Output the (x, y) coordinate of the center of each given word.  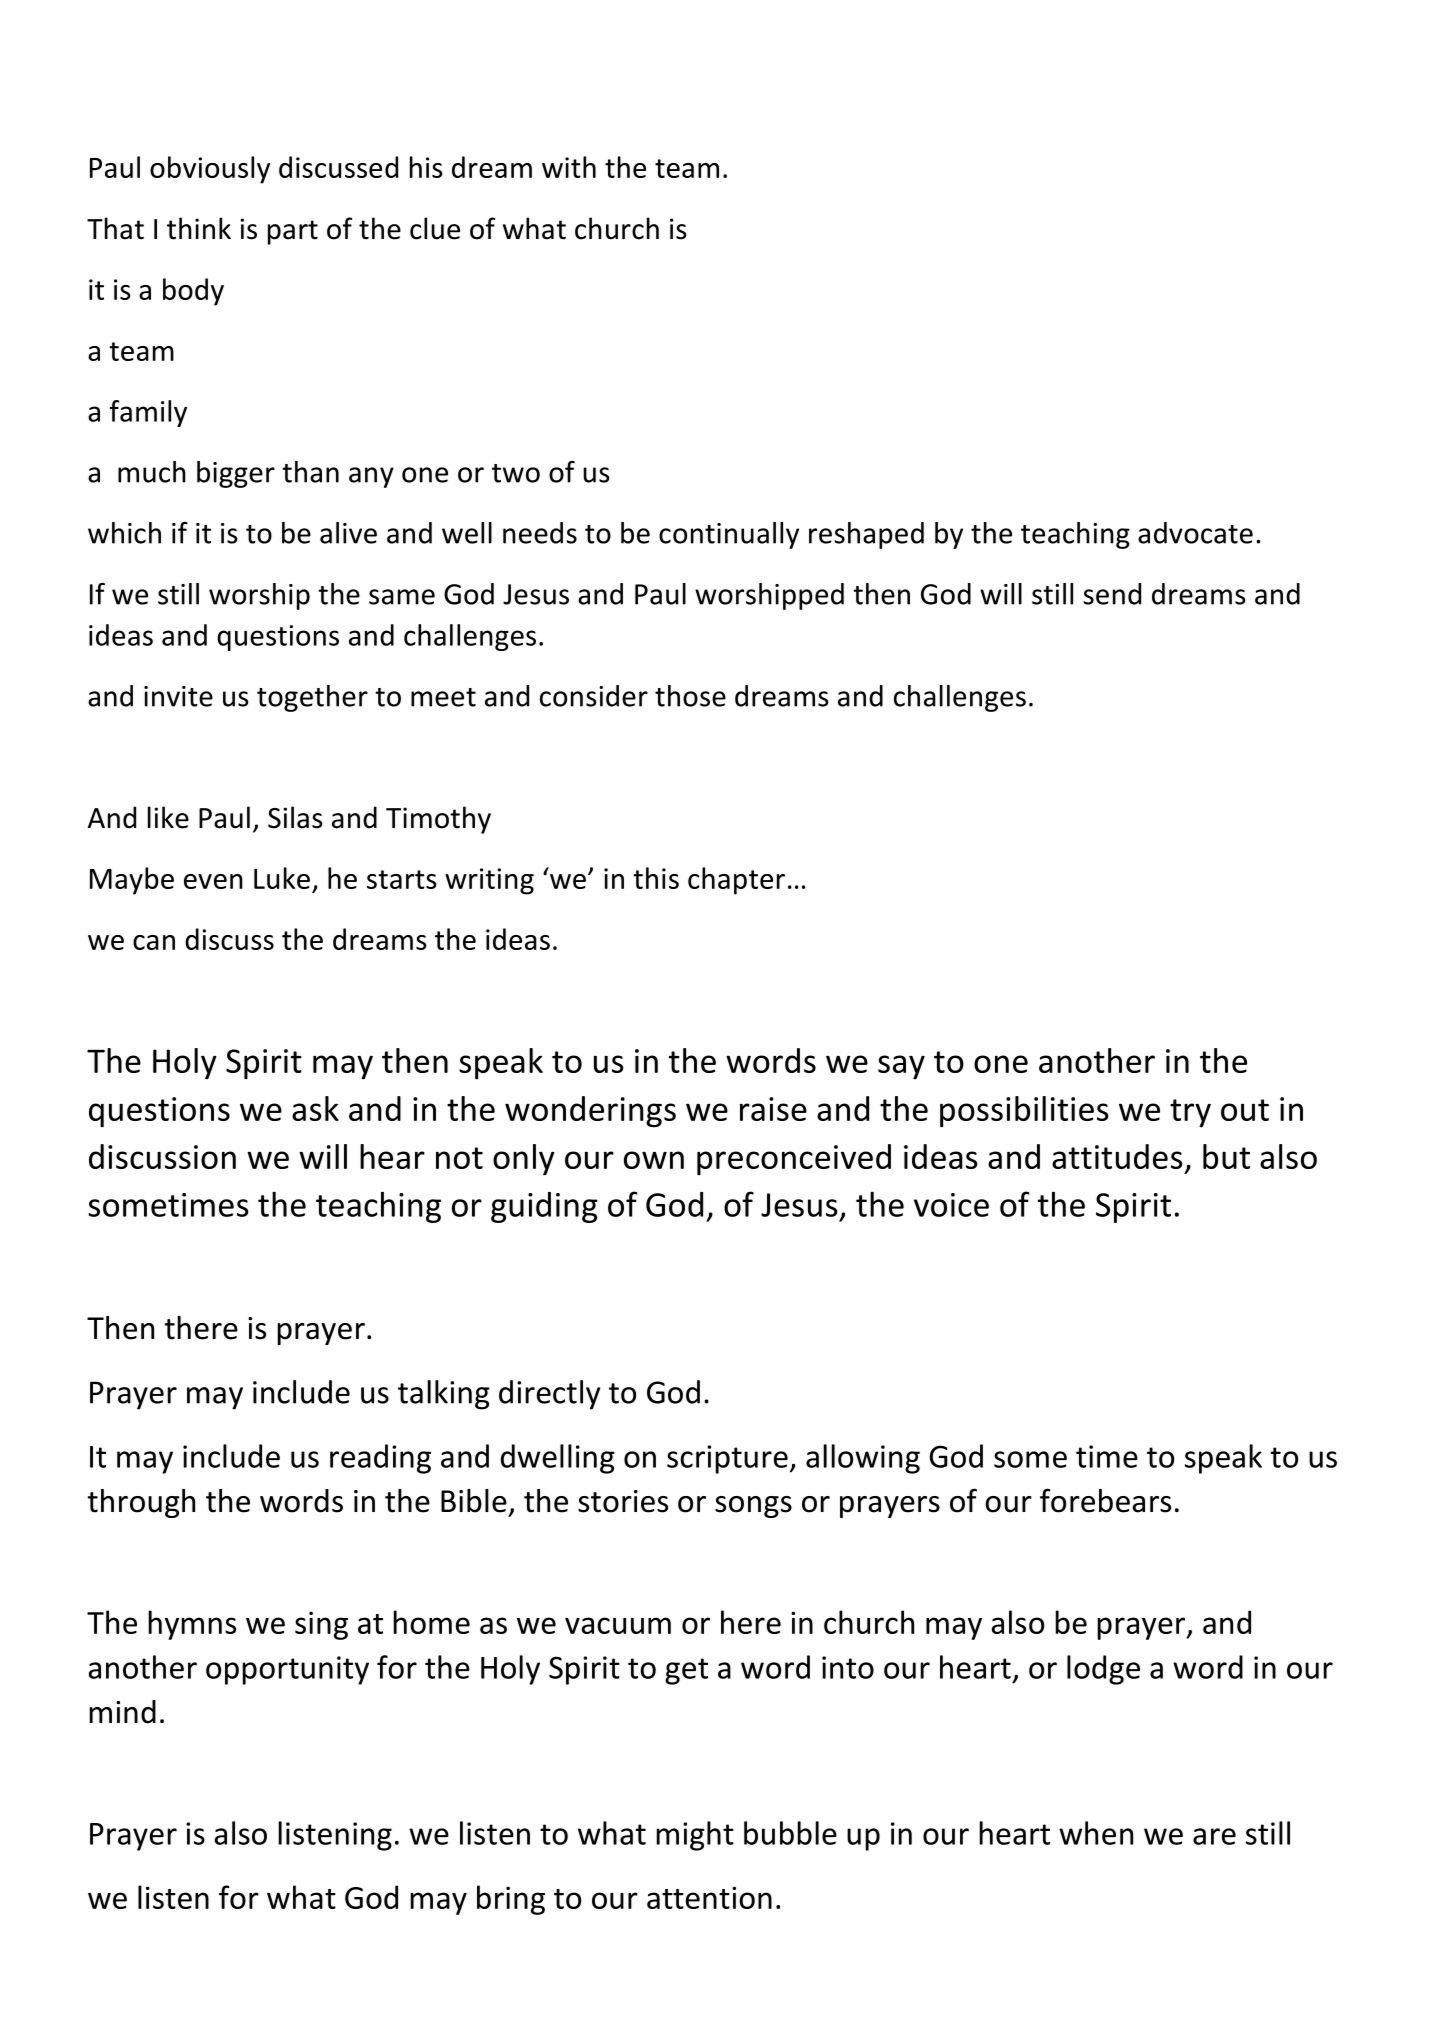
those (690, 696)
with (569, 167)
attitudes (1117, 1156)
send (1112, 594)
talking (444, 1395)
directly (549, 1395)
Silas (295, 817)
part (293, 232)
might (695, 1836)
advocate (1195, 533)
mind (122, 1712)
